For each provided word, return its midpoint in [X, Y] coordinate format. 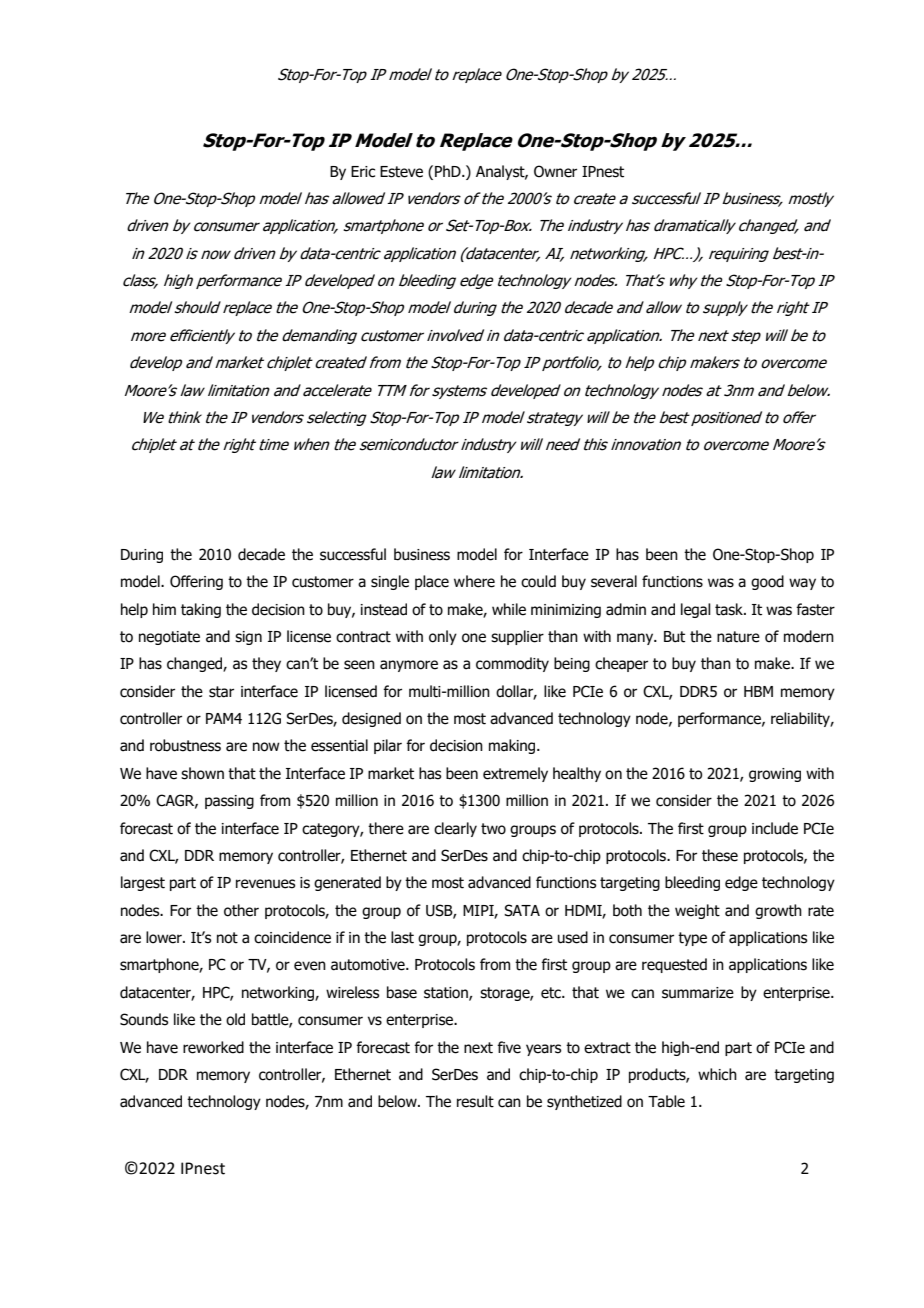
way [802, 584]
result [475, 1101]
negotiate [169, 638]
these [720, 855]
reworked [213, 1047]
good [767, 582]
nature [738, 637]
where [474, 581]
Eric [363, 172]
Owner [555, 171]
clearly [455, 829]
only [443, 637]
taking [201, 610]
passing [229, 802]
